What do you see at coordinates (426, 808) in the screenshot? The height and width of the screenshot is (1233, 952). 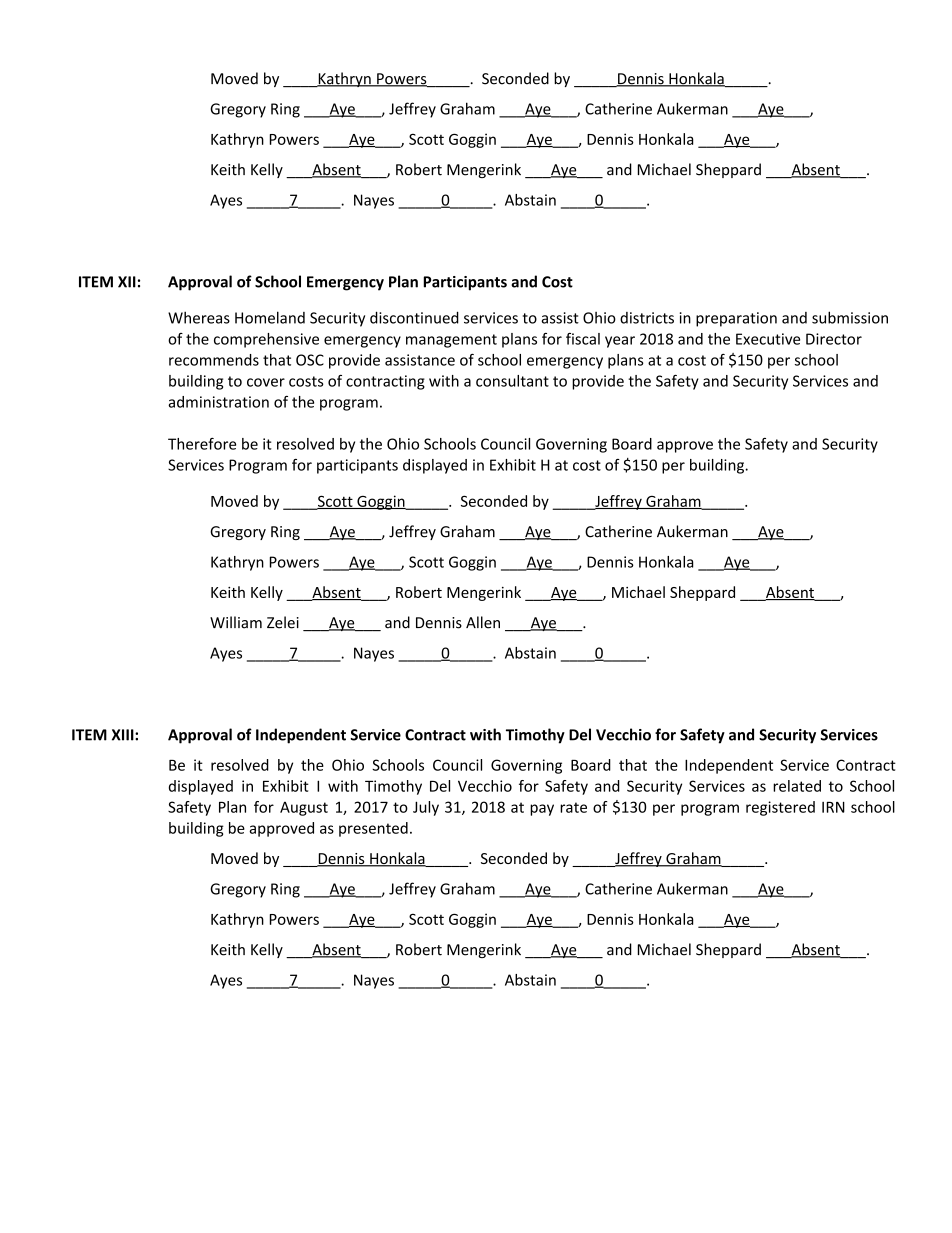 I see `July` at bounding box center [426, 808].
